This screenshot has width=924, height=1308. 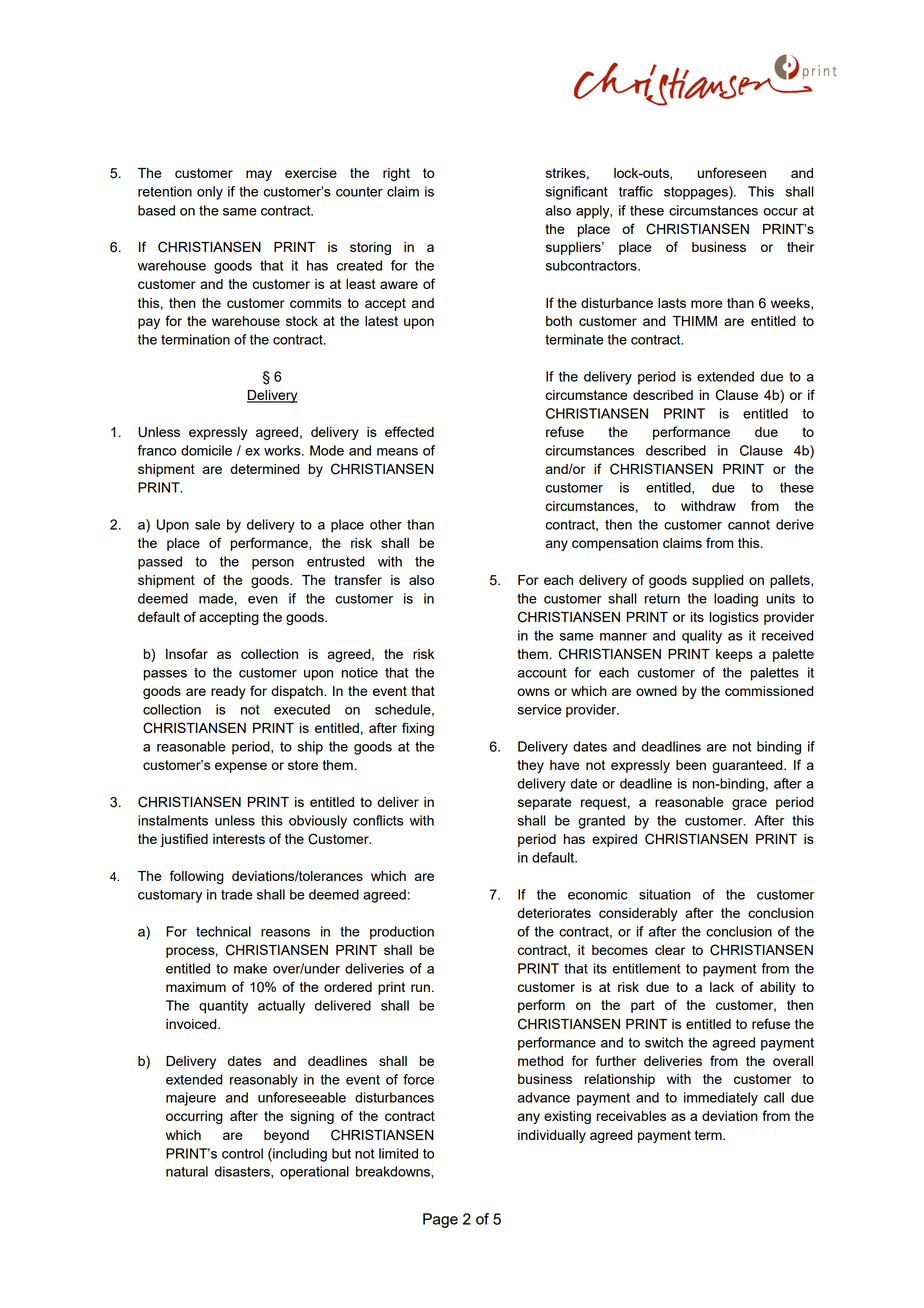 I want to click on keeps, so click(x=734, y=655).
